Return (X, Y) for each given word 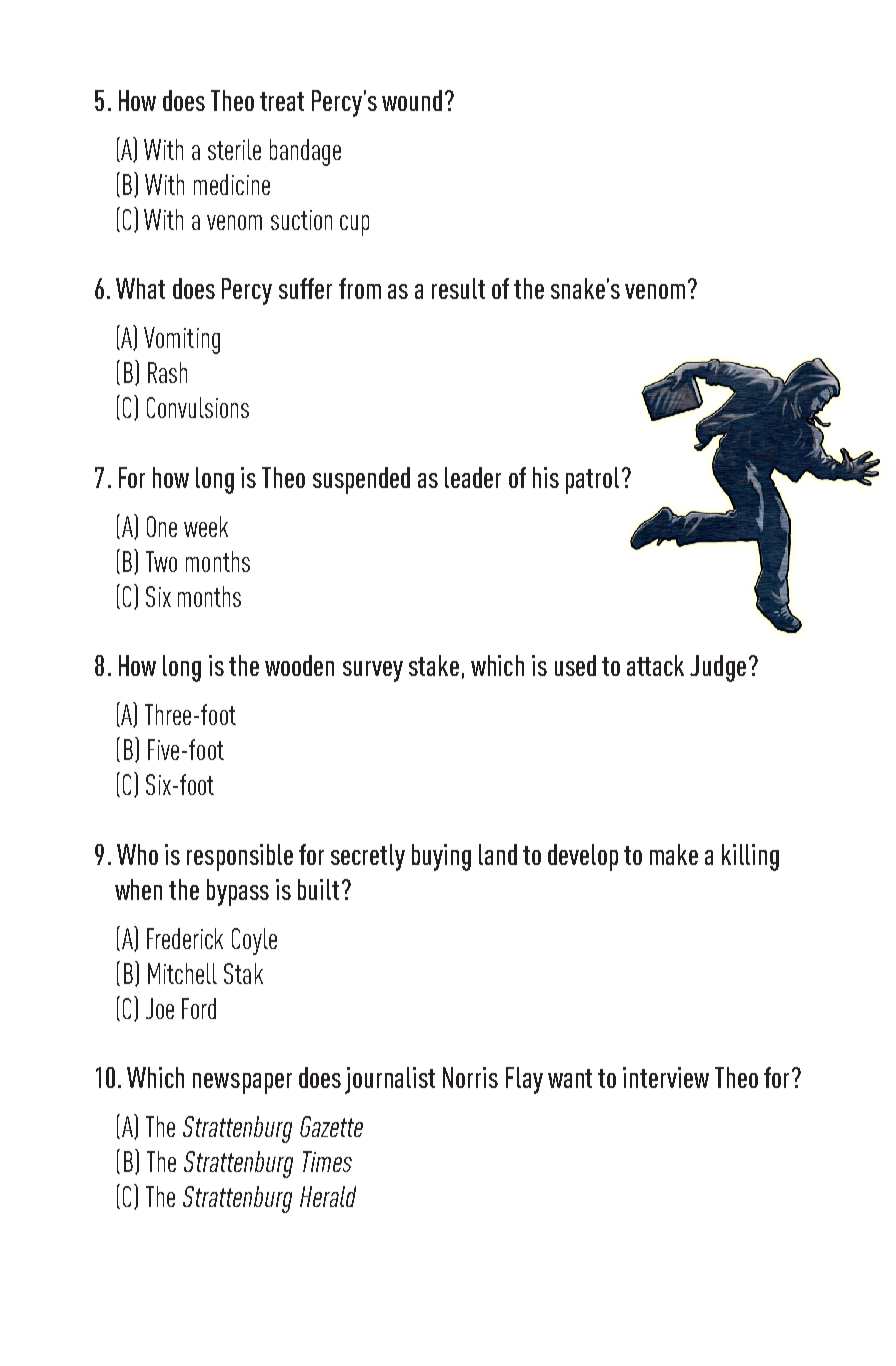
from (360, 288)
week (206, 526)
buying (441, 857)
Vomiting (182, 340)
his (546, 477)
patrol (592, 480)
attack (655, 665)
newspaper (242, 1083)
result (458, 288)
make (674, 854)
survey (373, 671)
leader (473, 477)
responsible (240, 857)
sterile (234, 149)
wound (412, 100)
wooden (299, 665)
